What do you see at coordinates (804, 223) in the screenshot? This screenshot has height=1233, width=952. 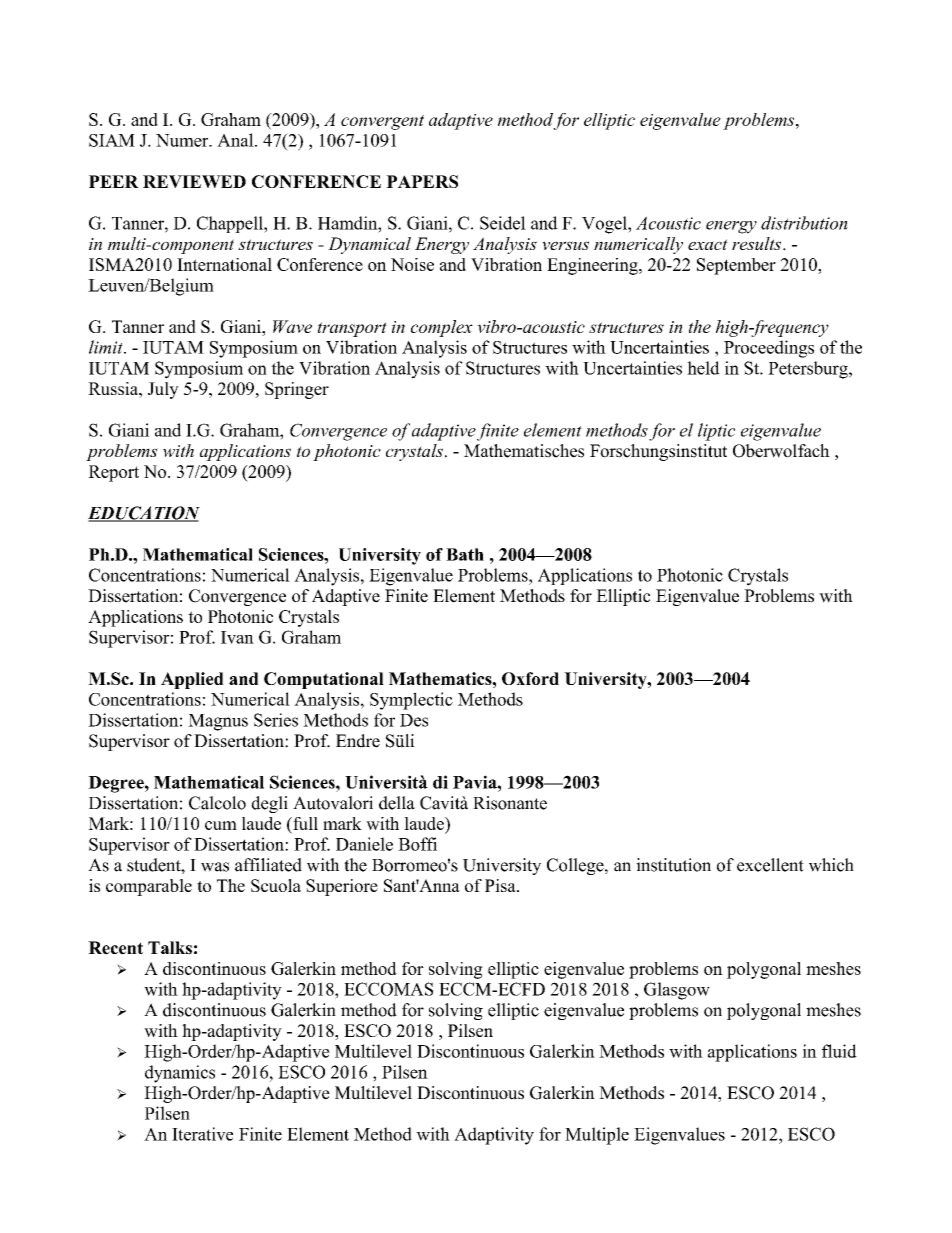 I see `distribution` at bounding box center [804, 223].
